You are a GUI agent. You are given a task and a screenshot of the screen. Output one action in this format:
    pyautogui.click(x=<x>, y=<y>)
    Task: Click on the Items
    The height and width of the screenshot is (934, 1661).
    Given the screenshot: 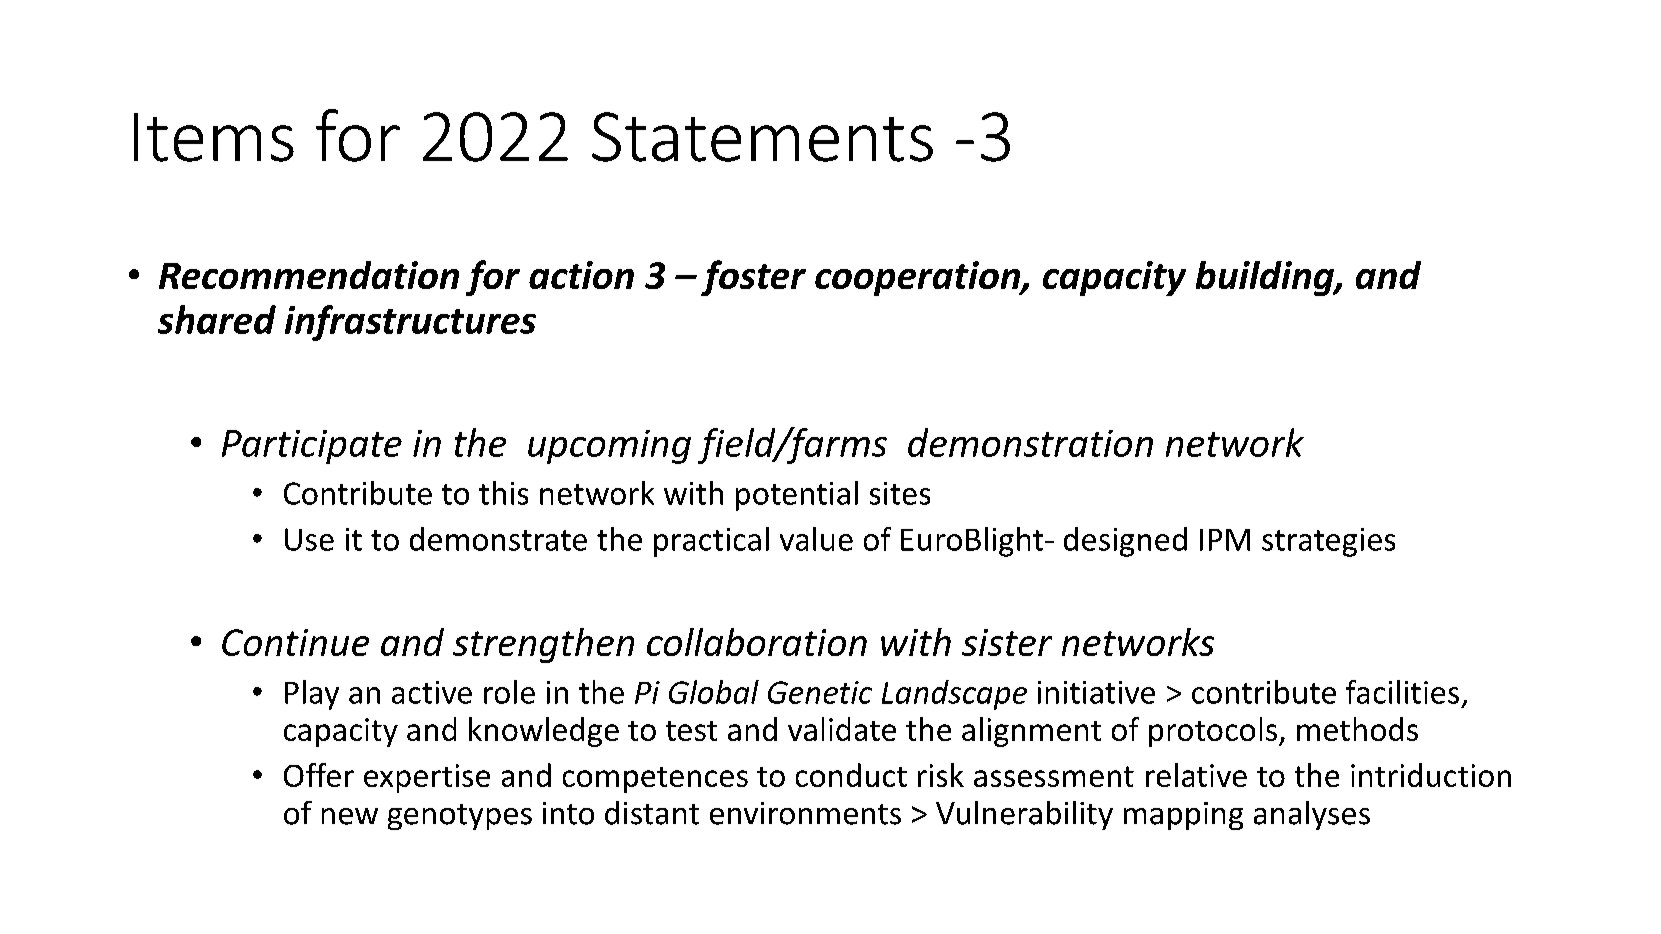 What is the action you would take?
    pyautogui.click(x=214, y=137)
